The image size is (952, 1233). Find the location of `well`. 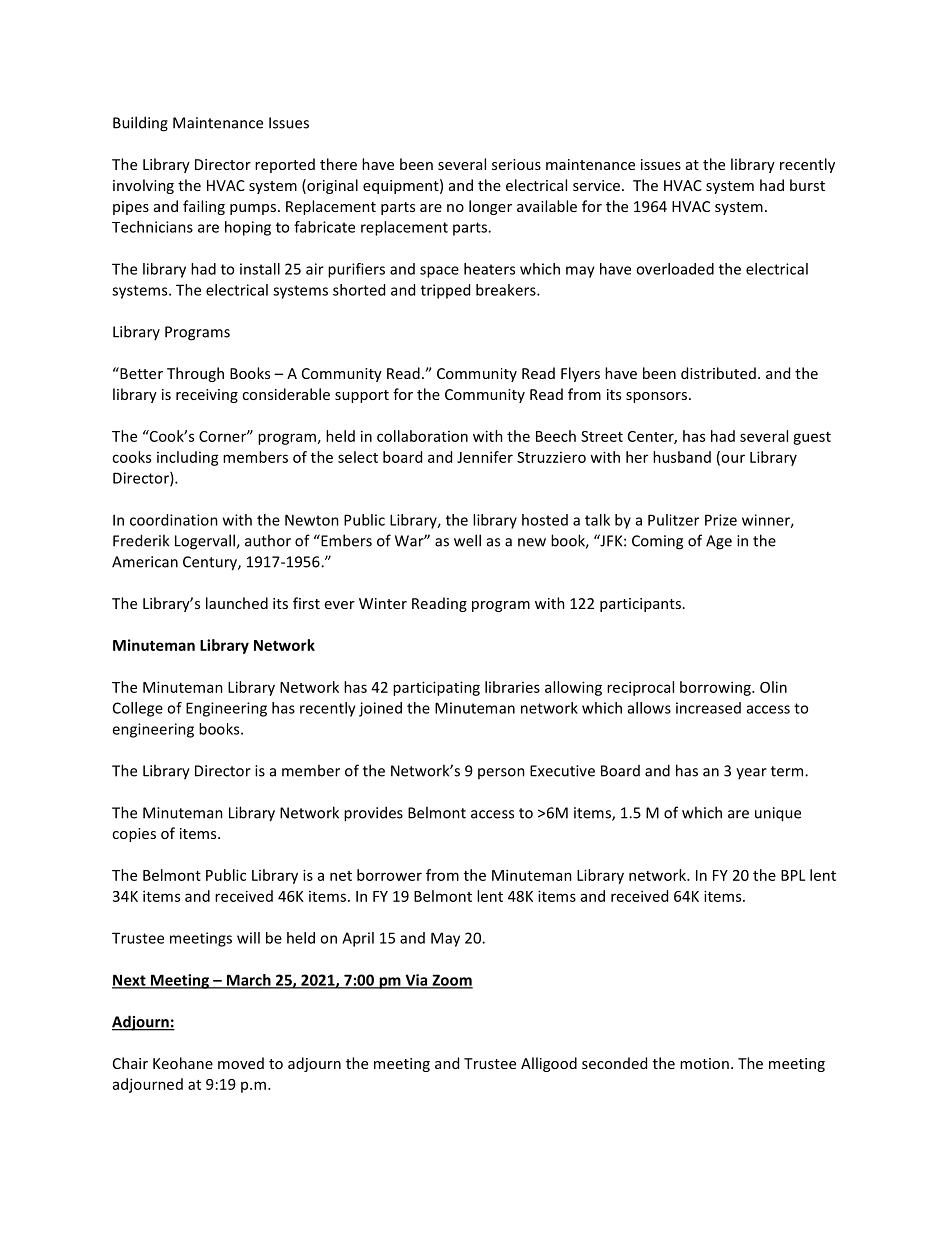

well is located at coordinates (467, 540).
